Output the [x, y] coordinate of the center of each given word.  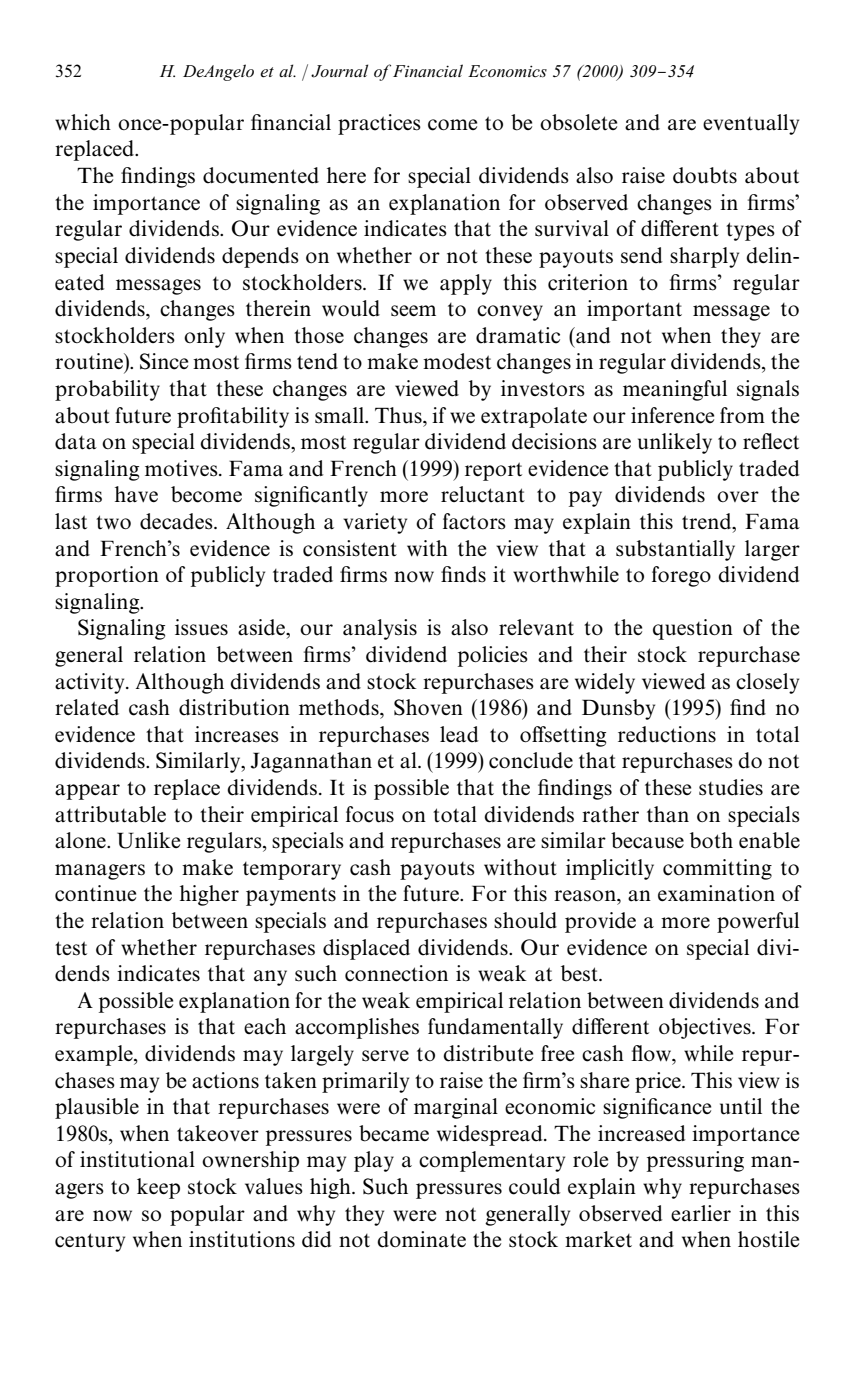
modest [457, 361]
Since [164, 361]
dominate [421, 1239]
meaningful [675, 390]
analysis [380, 629]
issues [201, 627]
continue [95, 893]
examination [716, 893]
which [83, 122]
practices [379, 124]
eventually [751, 124]
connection [396, 973]
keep [158, 1188]
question [693, 629]
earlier [701, 1213]
